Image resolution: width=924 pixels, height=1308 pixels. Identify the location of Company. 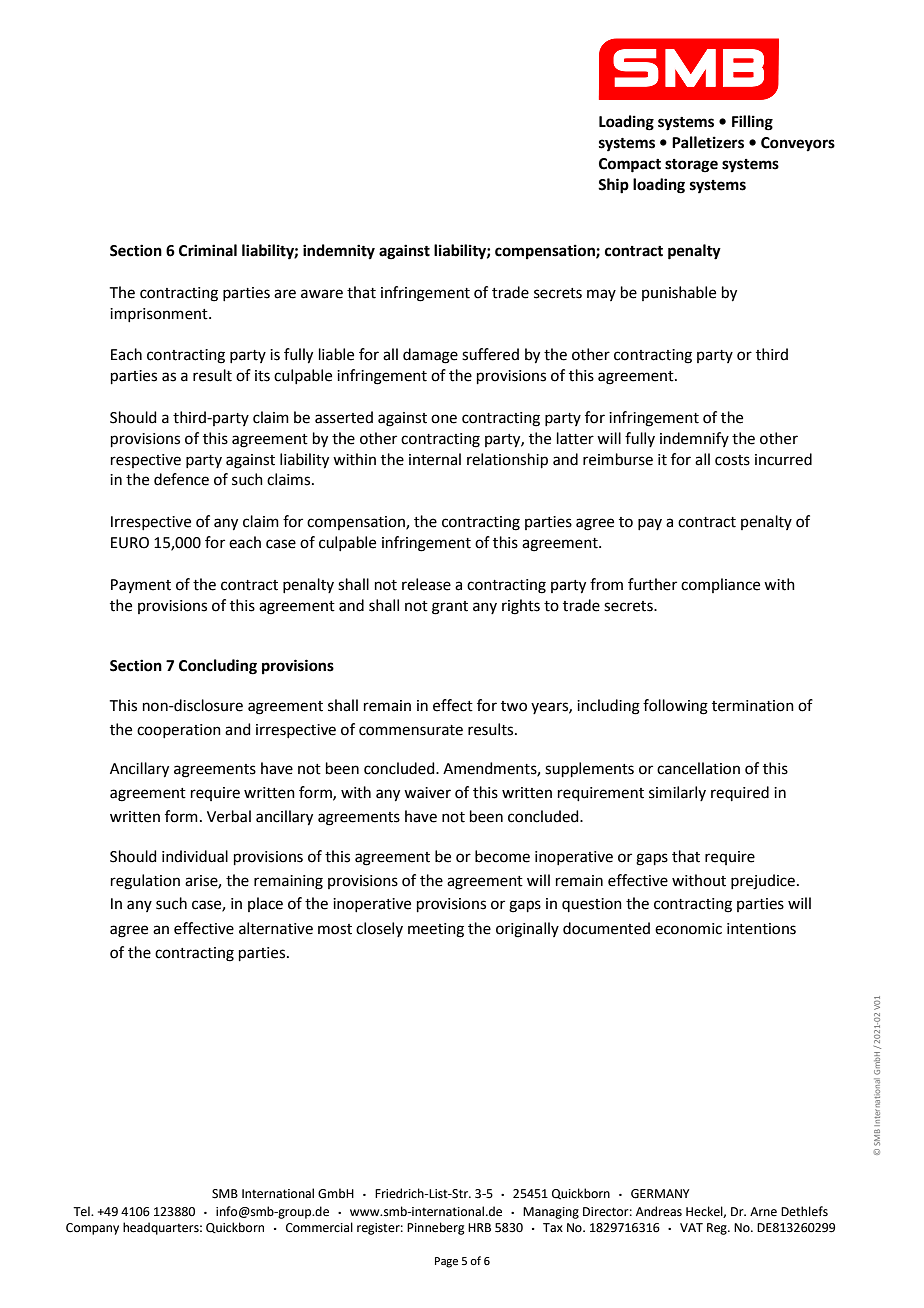
(92, 1229).
